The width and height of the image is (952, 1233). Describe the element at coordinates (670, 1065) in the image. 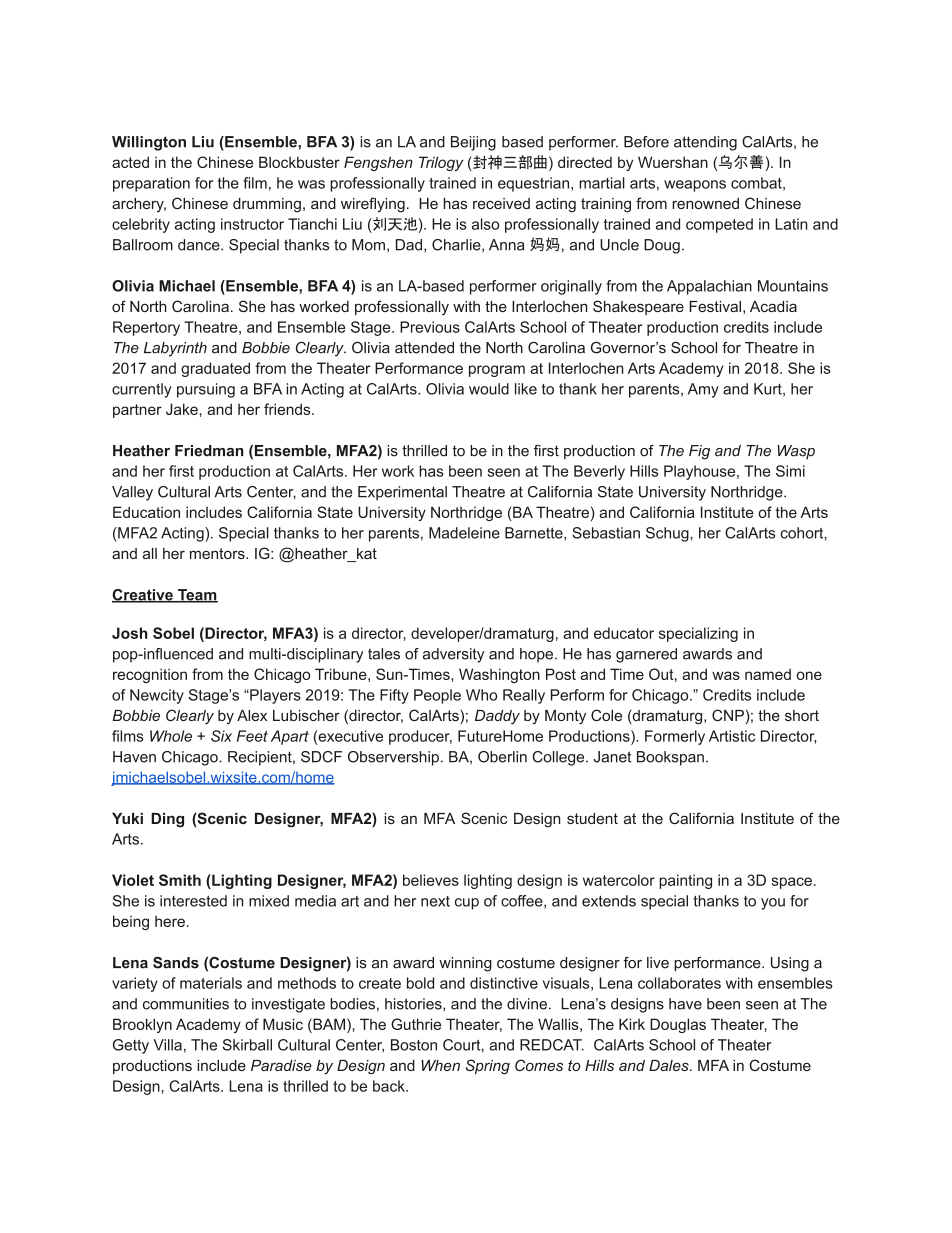

I see `Dales` at that location.
